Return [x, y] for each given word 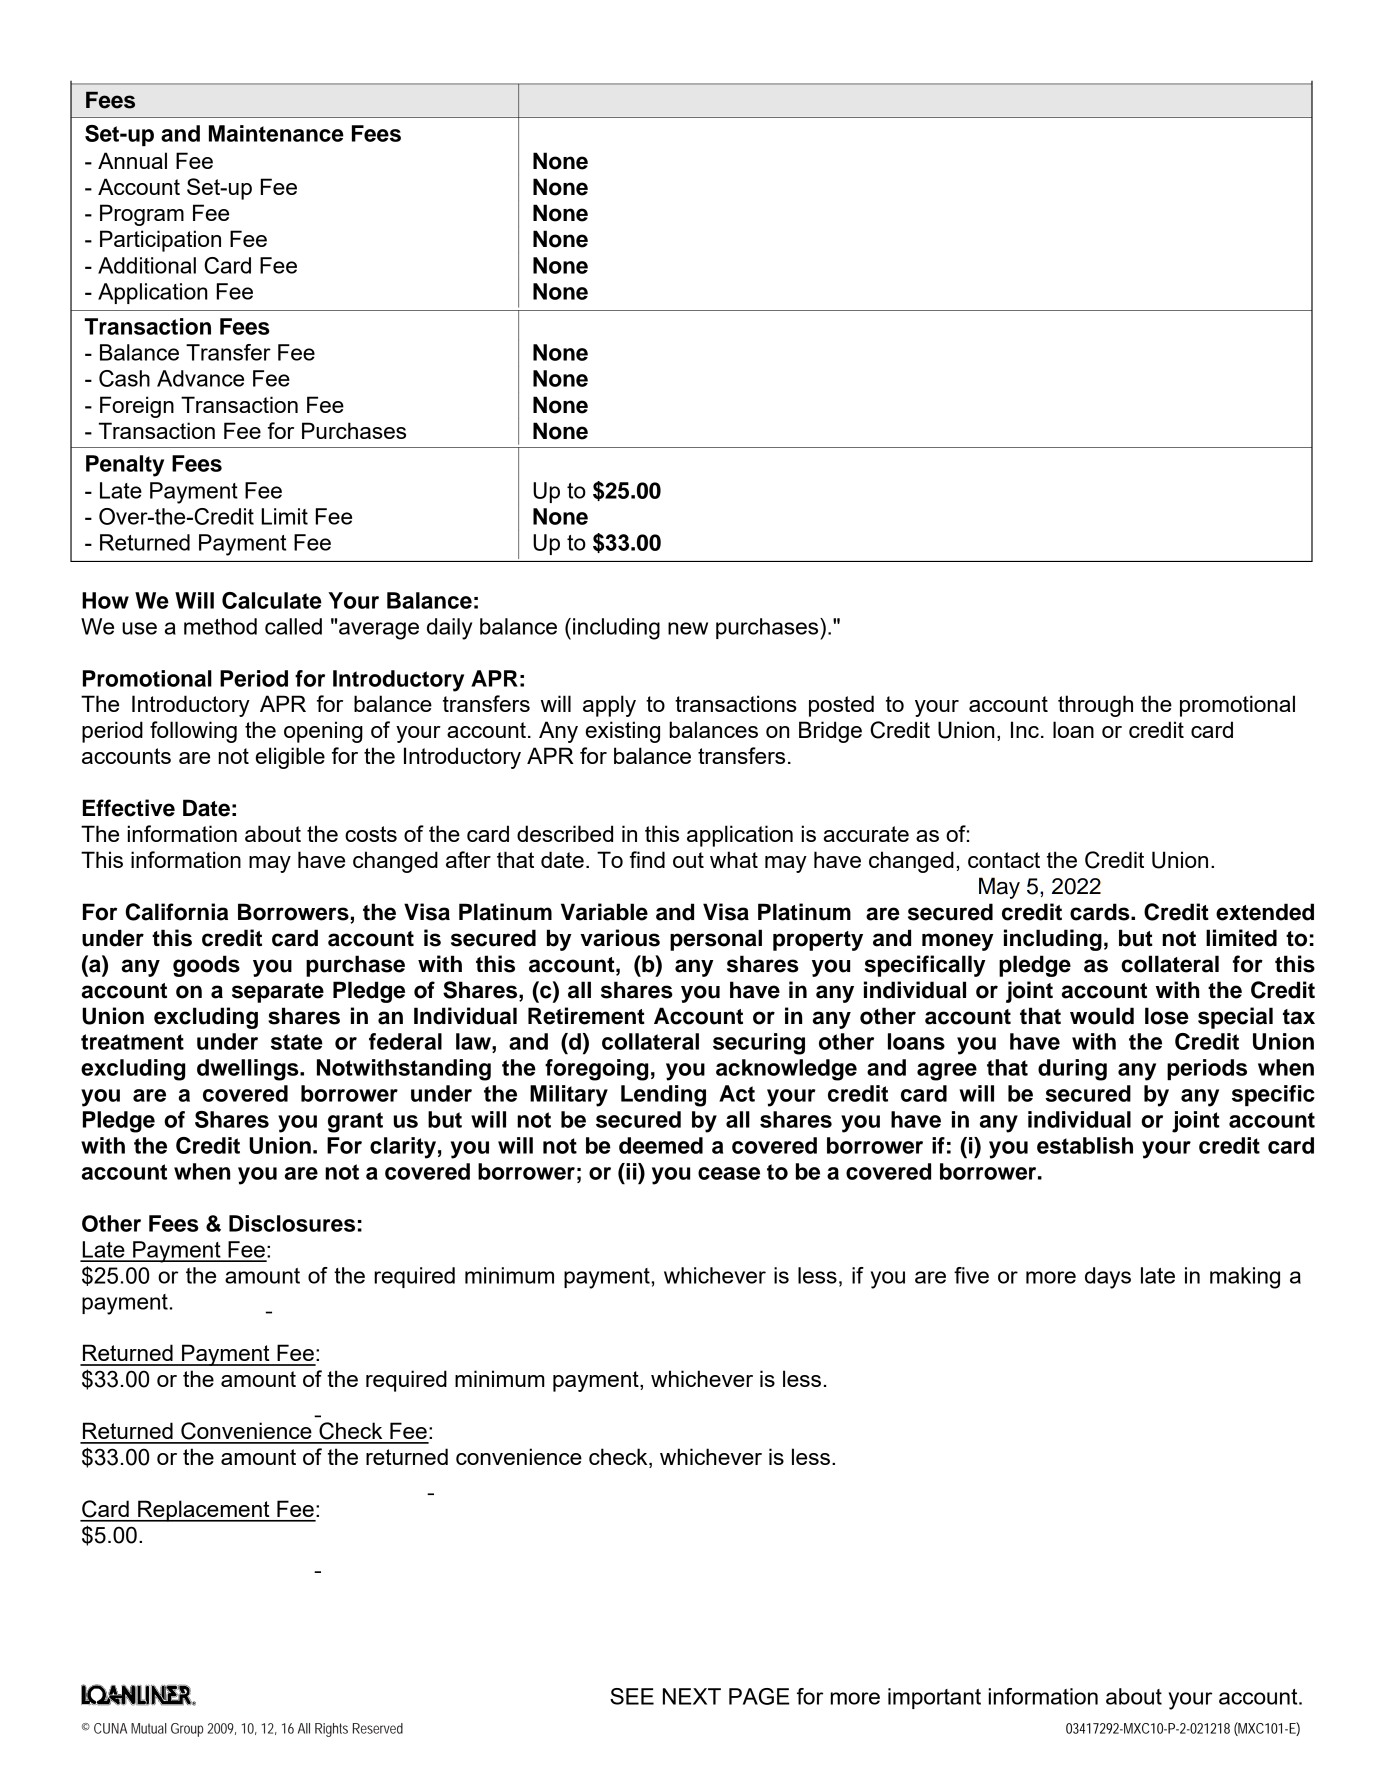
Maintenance [276, 133]
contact [1004, 860]
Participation [160, 241]
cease [729, 1173]
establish [1085, 1145]
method [220, 626]
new [688, 628]
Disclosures [292, 1223]
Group [187, 1730]
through [1095, 706]
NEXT [692, 1696]
